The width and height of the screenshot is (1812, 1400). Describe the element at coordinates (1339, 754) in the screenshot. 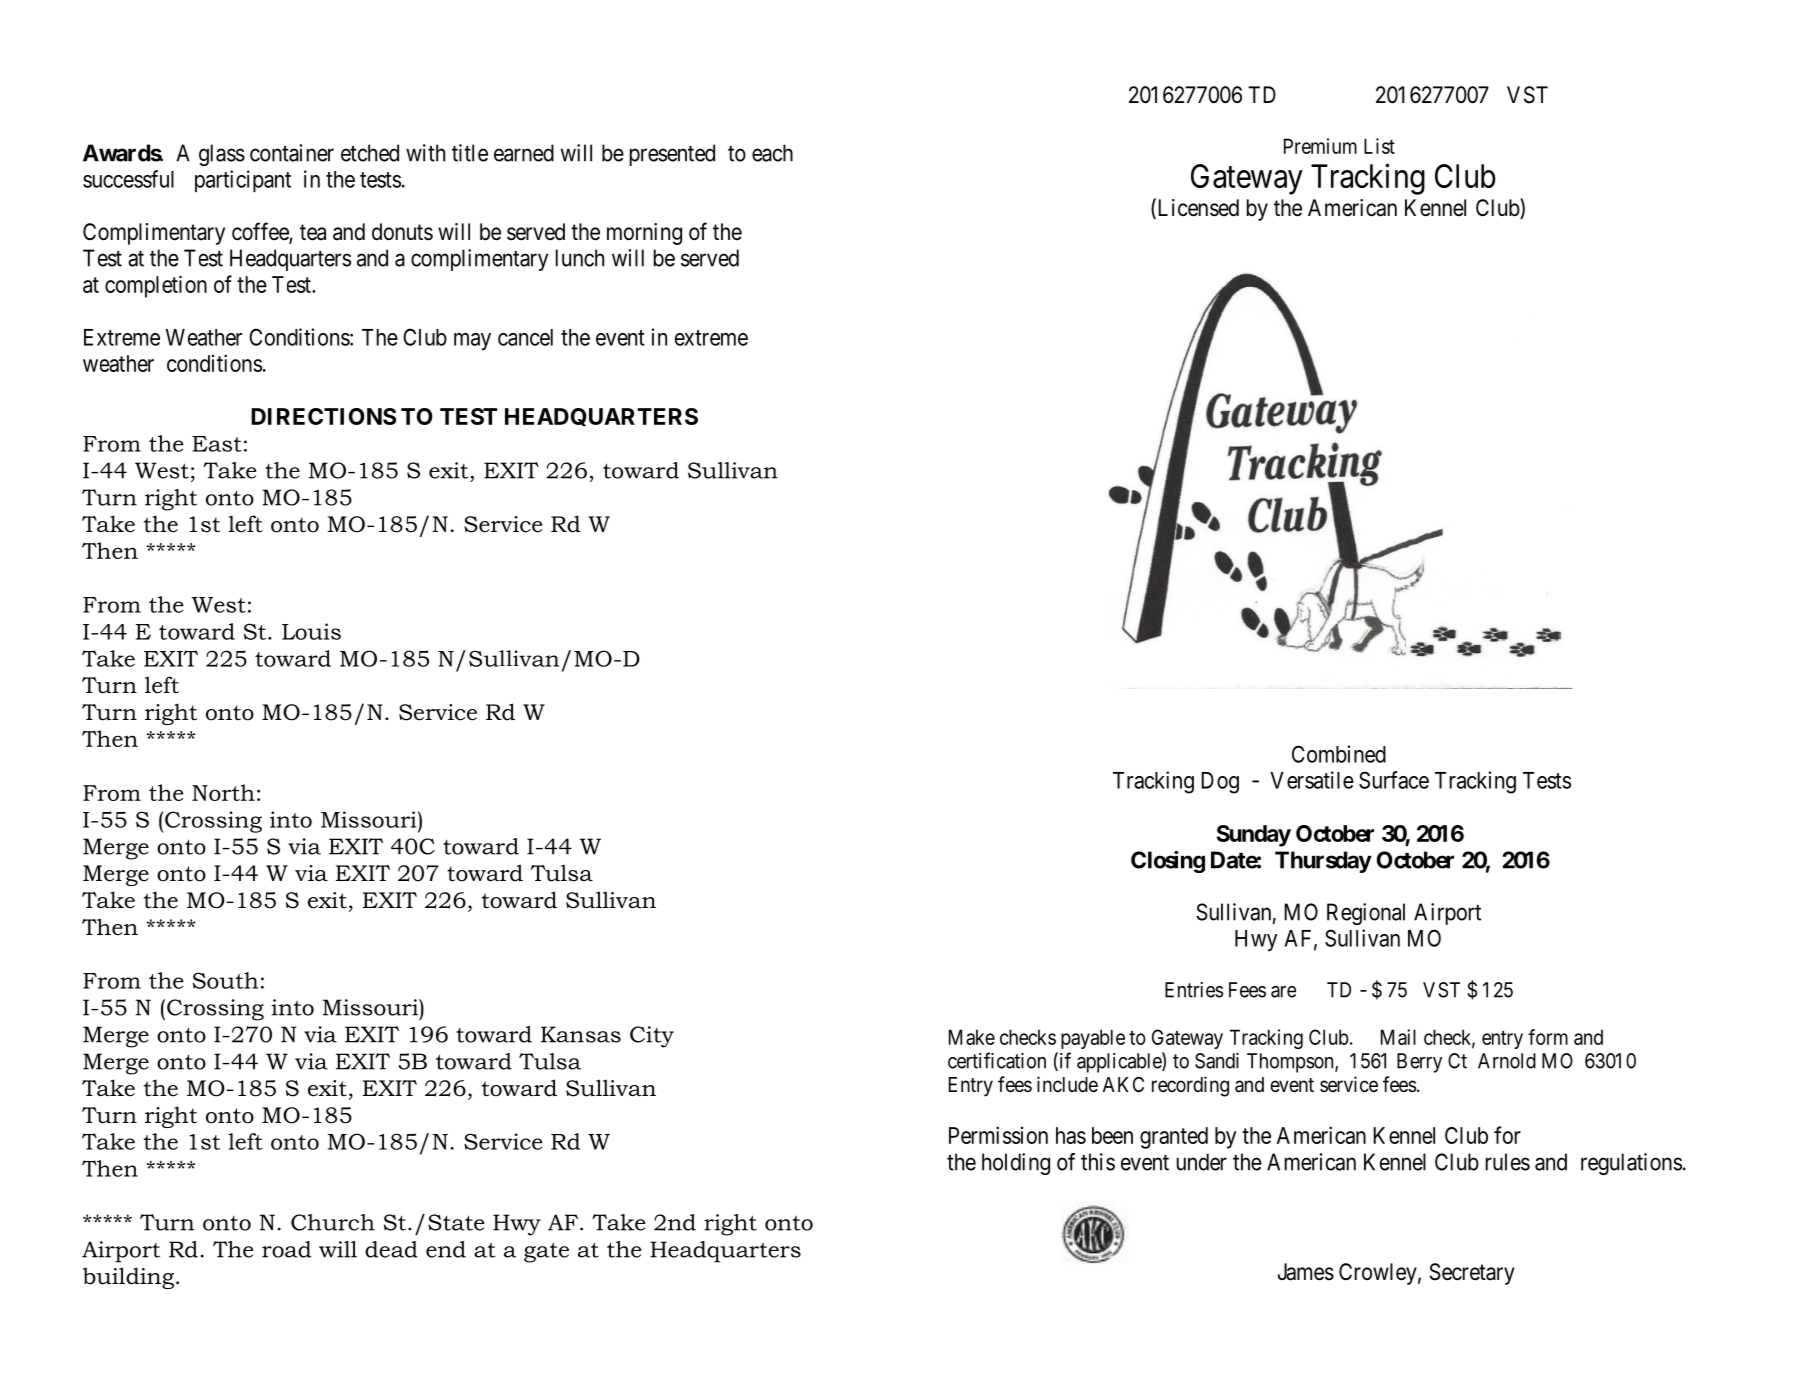

I see `Combined` at that location.
